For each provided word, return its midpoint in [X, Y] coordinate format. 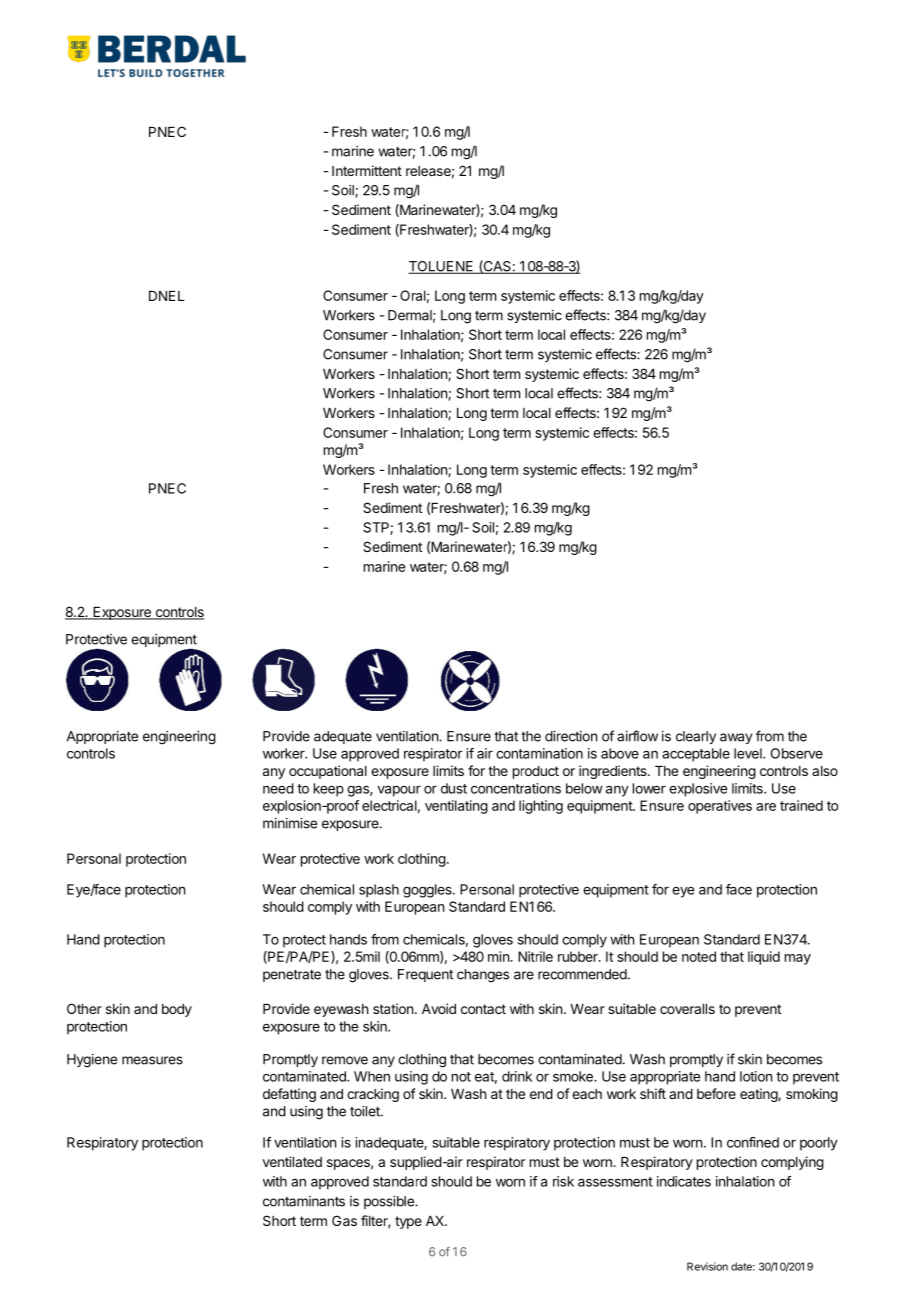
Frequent [425, 975]
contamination [539, 753]
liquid [764, 958]
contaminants [304, 1201]
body [177, 1010]
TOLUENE [442, 267]
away [736, 738]
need [278, 788]
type [408, 1222]
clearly [696, 737]
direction [571, 736]
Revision [707, 1266]
